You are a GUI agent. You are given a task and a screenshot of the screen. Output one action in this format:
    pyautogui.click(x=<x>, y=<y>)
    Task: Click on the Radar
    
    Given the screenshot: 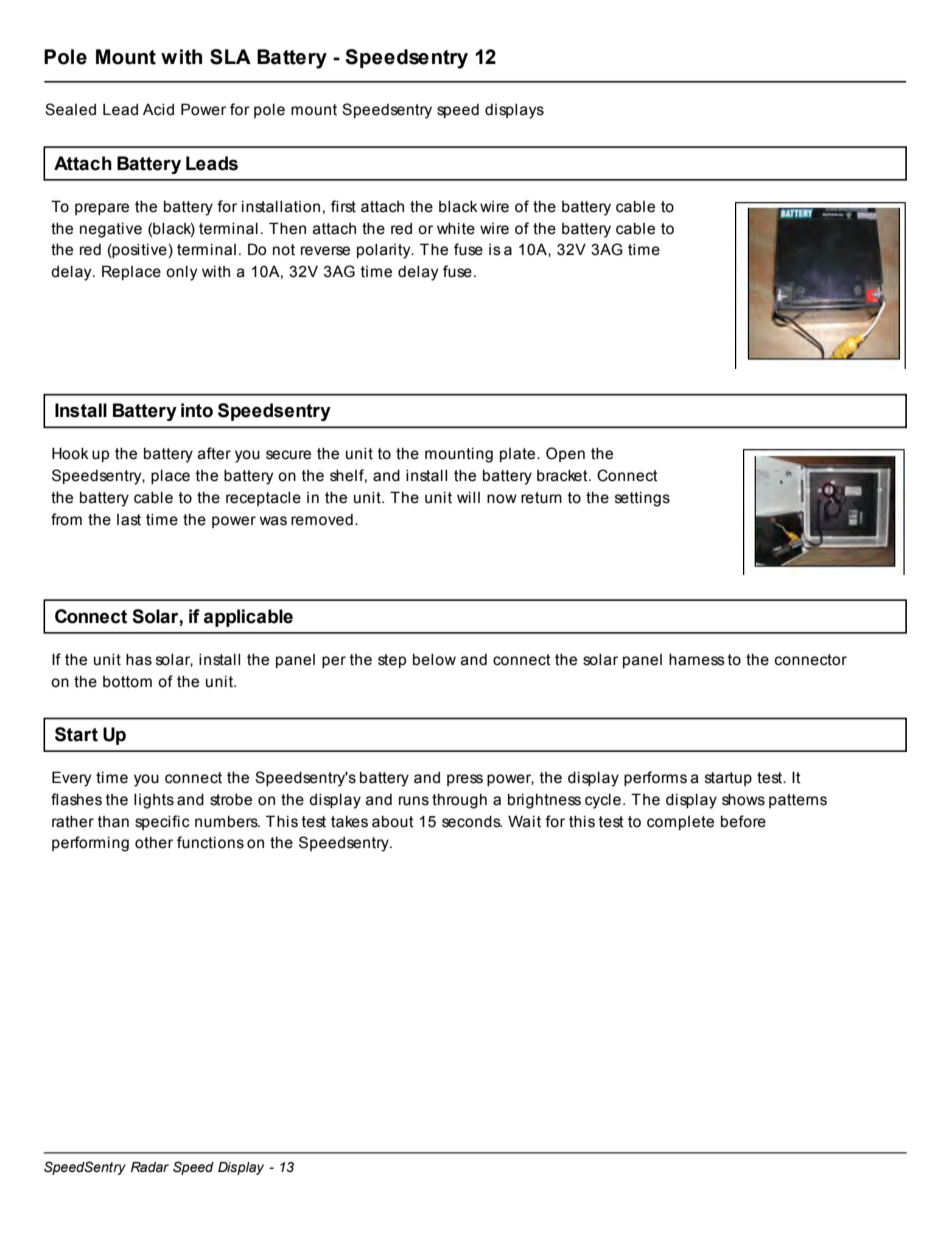 What is the action you would take?
    pyautogui.click(x=150, y=1167)
